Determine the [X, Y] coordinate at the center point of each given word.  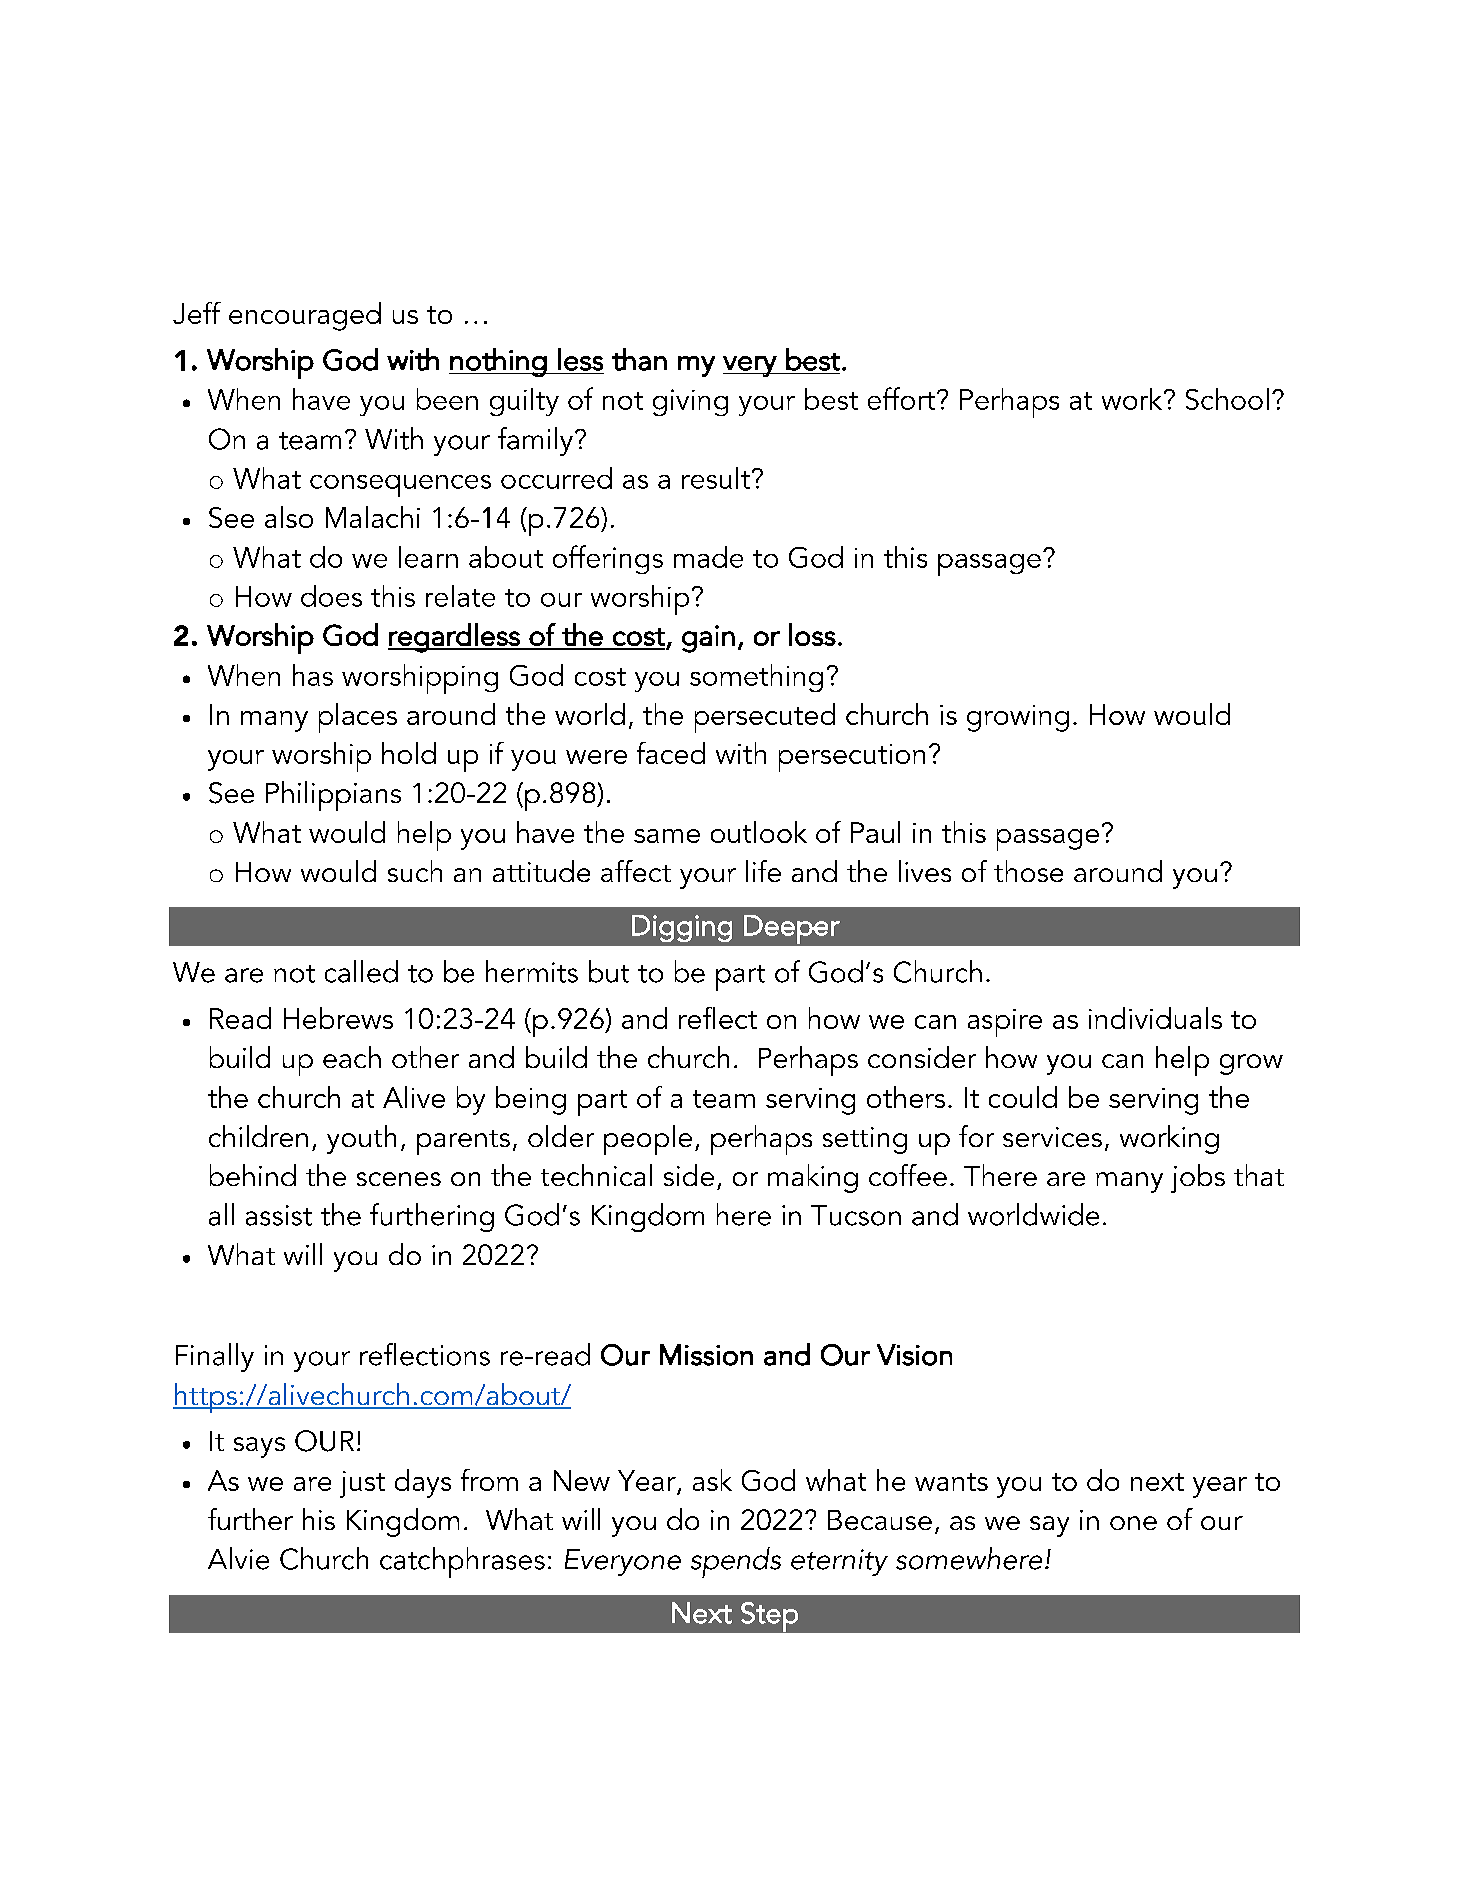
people [648, 1140]
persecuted [765, 718]
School [1227, 399]
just [362, 1484]
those [1028, 871]
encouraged [305, 316]
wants [951, 1482]
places [358, 718]
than [639, 359]
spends [736, 1562]
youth [361, 1139]
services [1052, 1137]
